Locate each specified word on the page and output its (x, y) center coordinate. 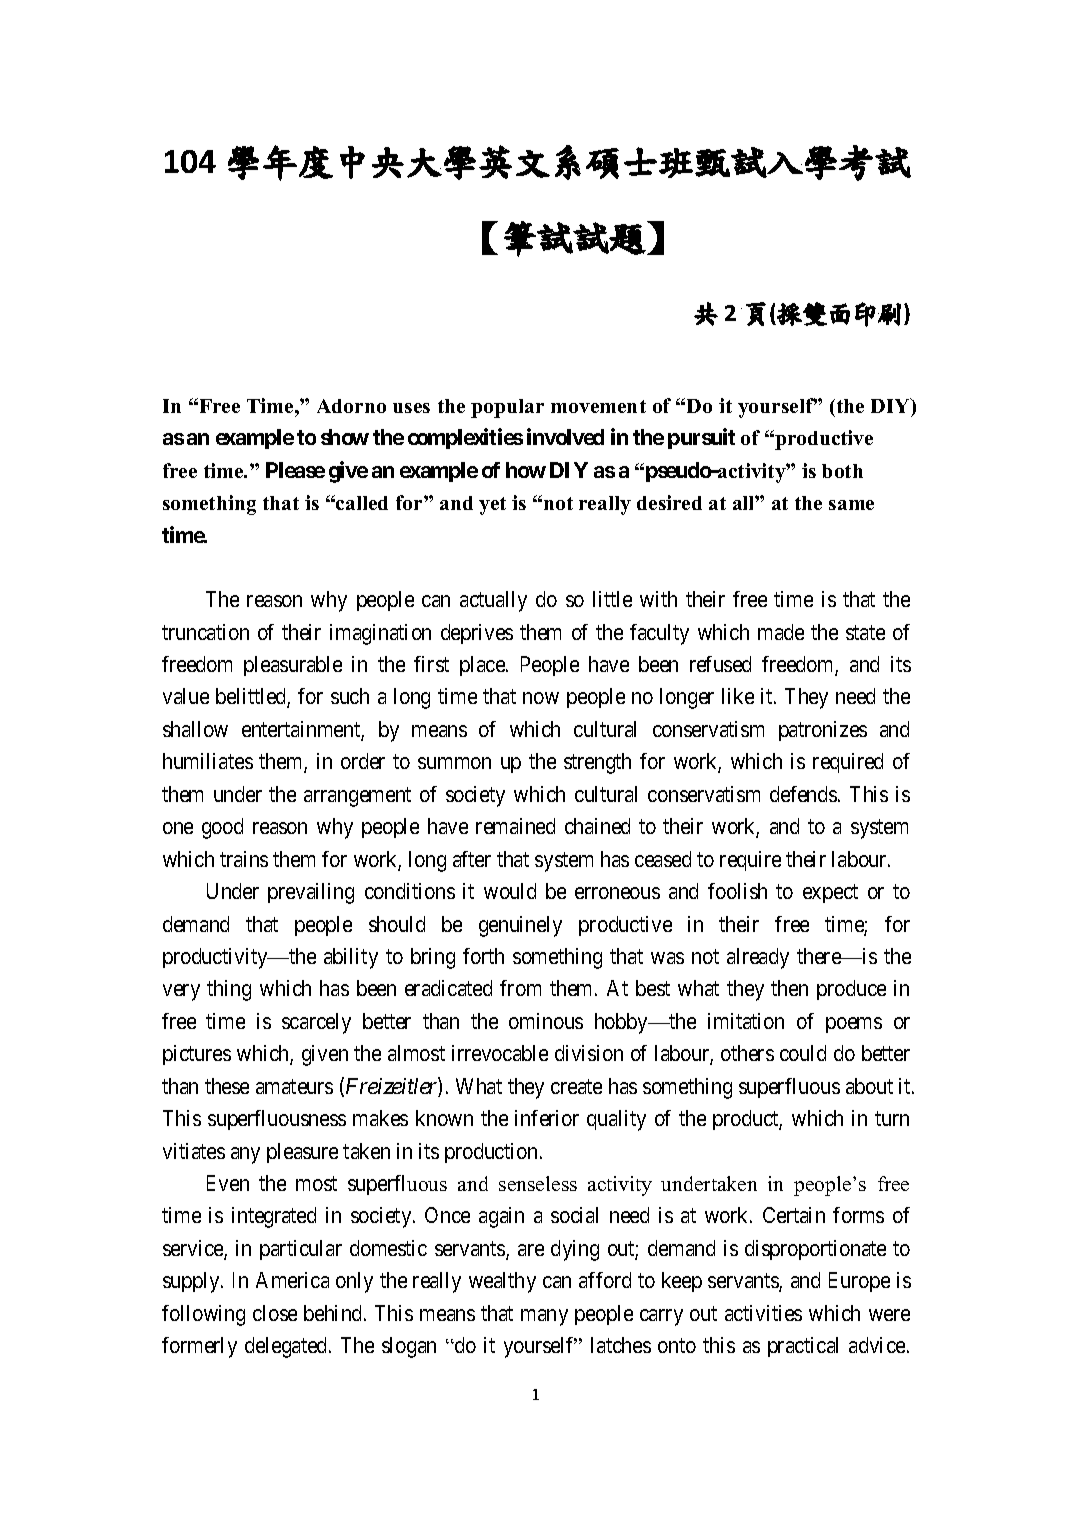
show (345, 437)
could (803, 1053)
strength (597, 763)
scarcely (316, 1023)
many (544, 1317)
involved (565, 437)
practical (803, 1347)
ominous (546, 1021)
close (275, 1313)
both (842, 471)
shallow (195, 729)
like (738, 696)
